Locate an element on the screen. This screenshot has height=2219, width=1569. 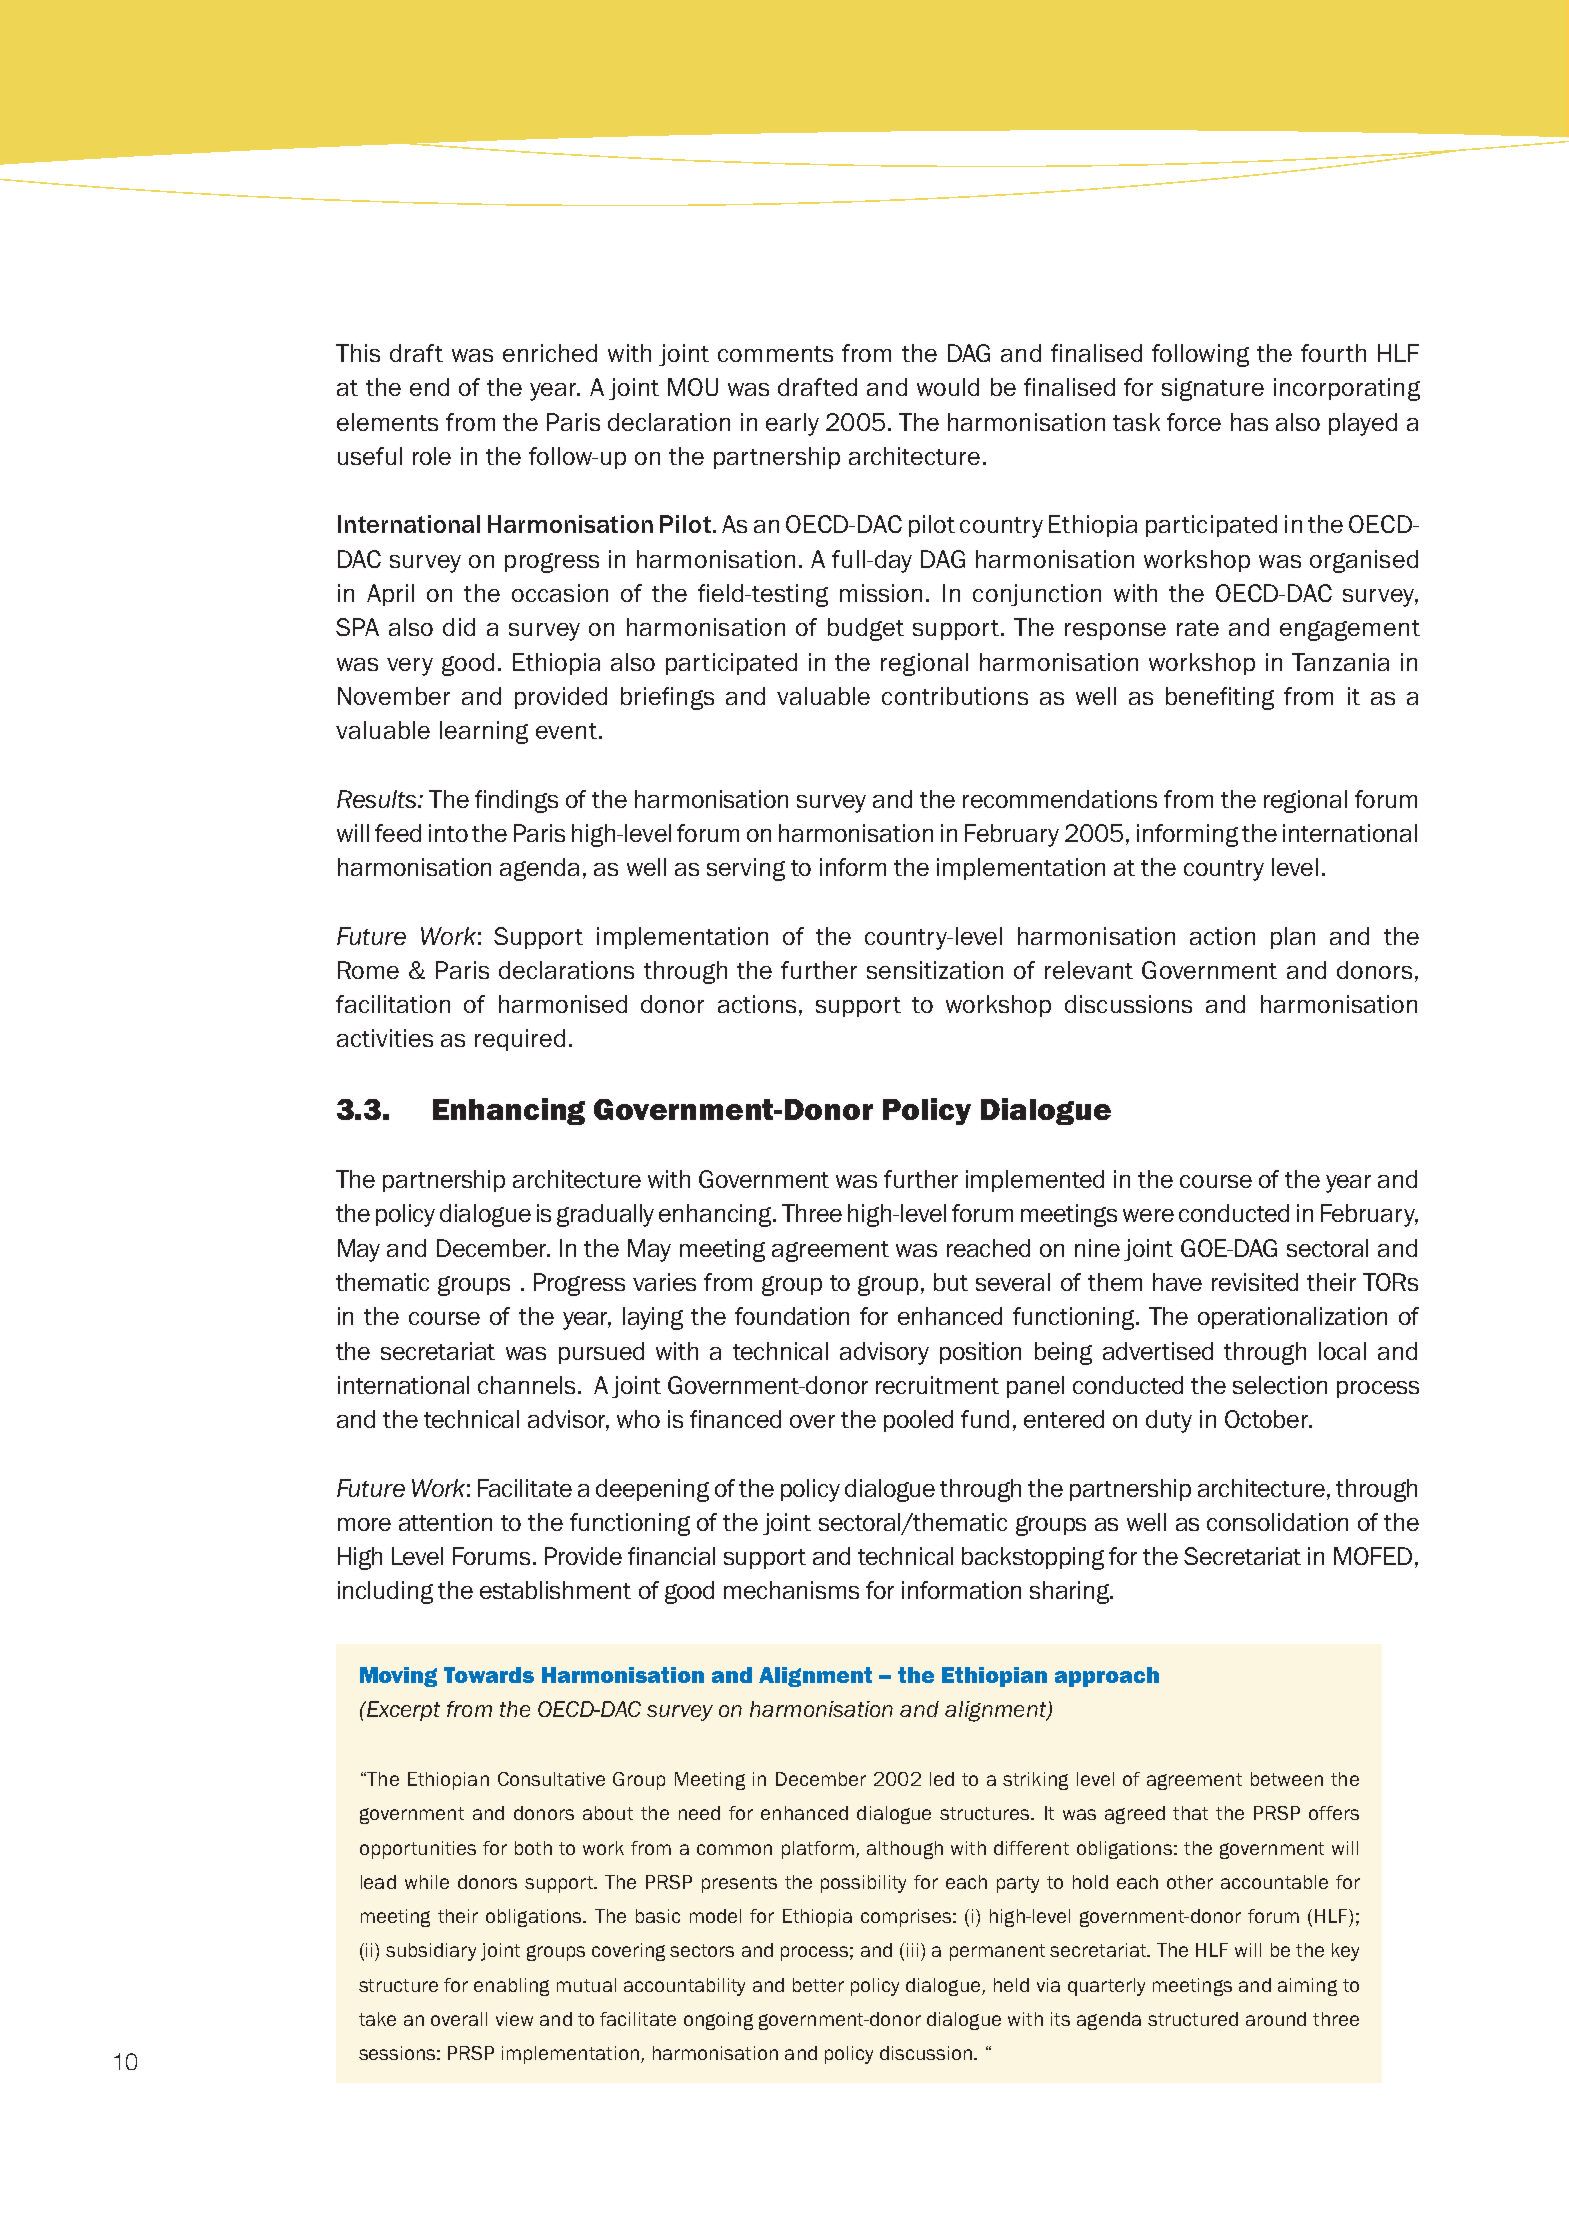
mechanisms is located at coordinates (791, 1590).
